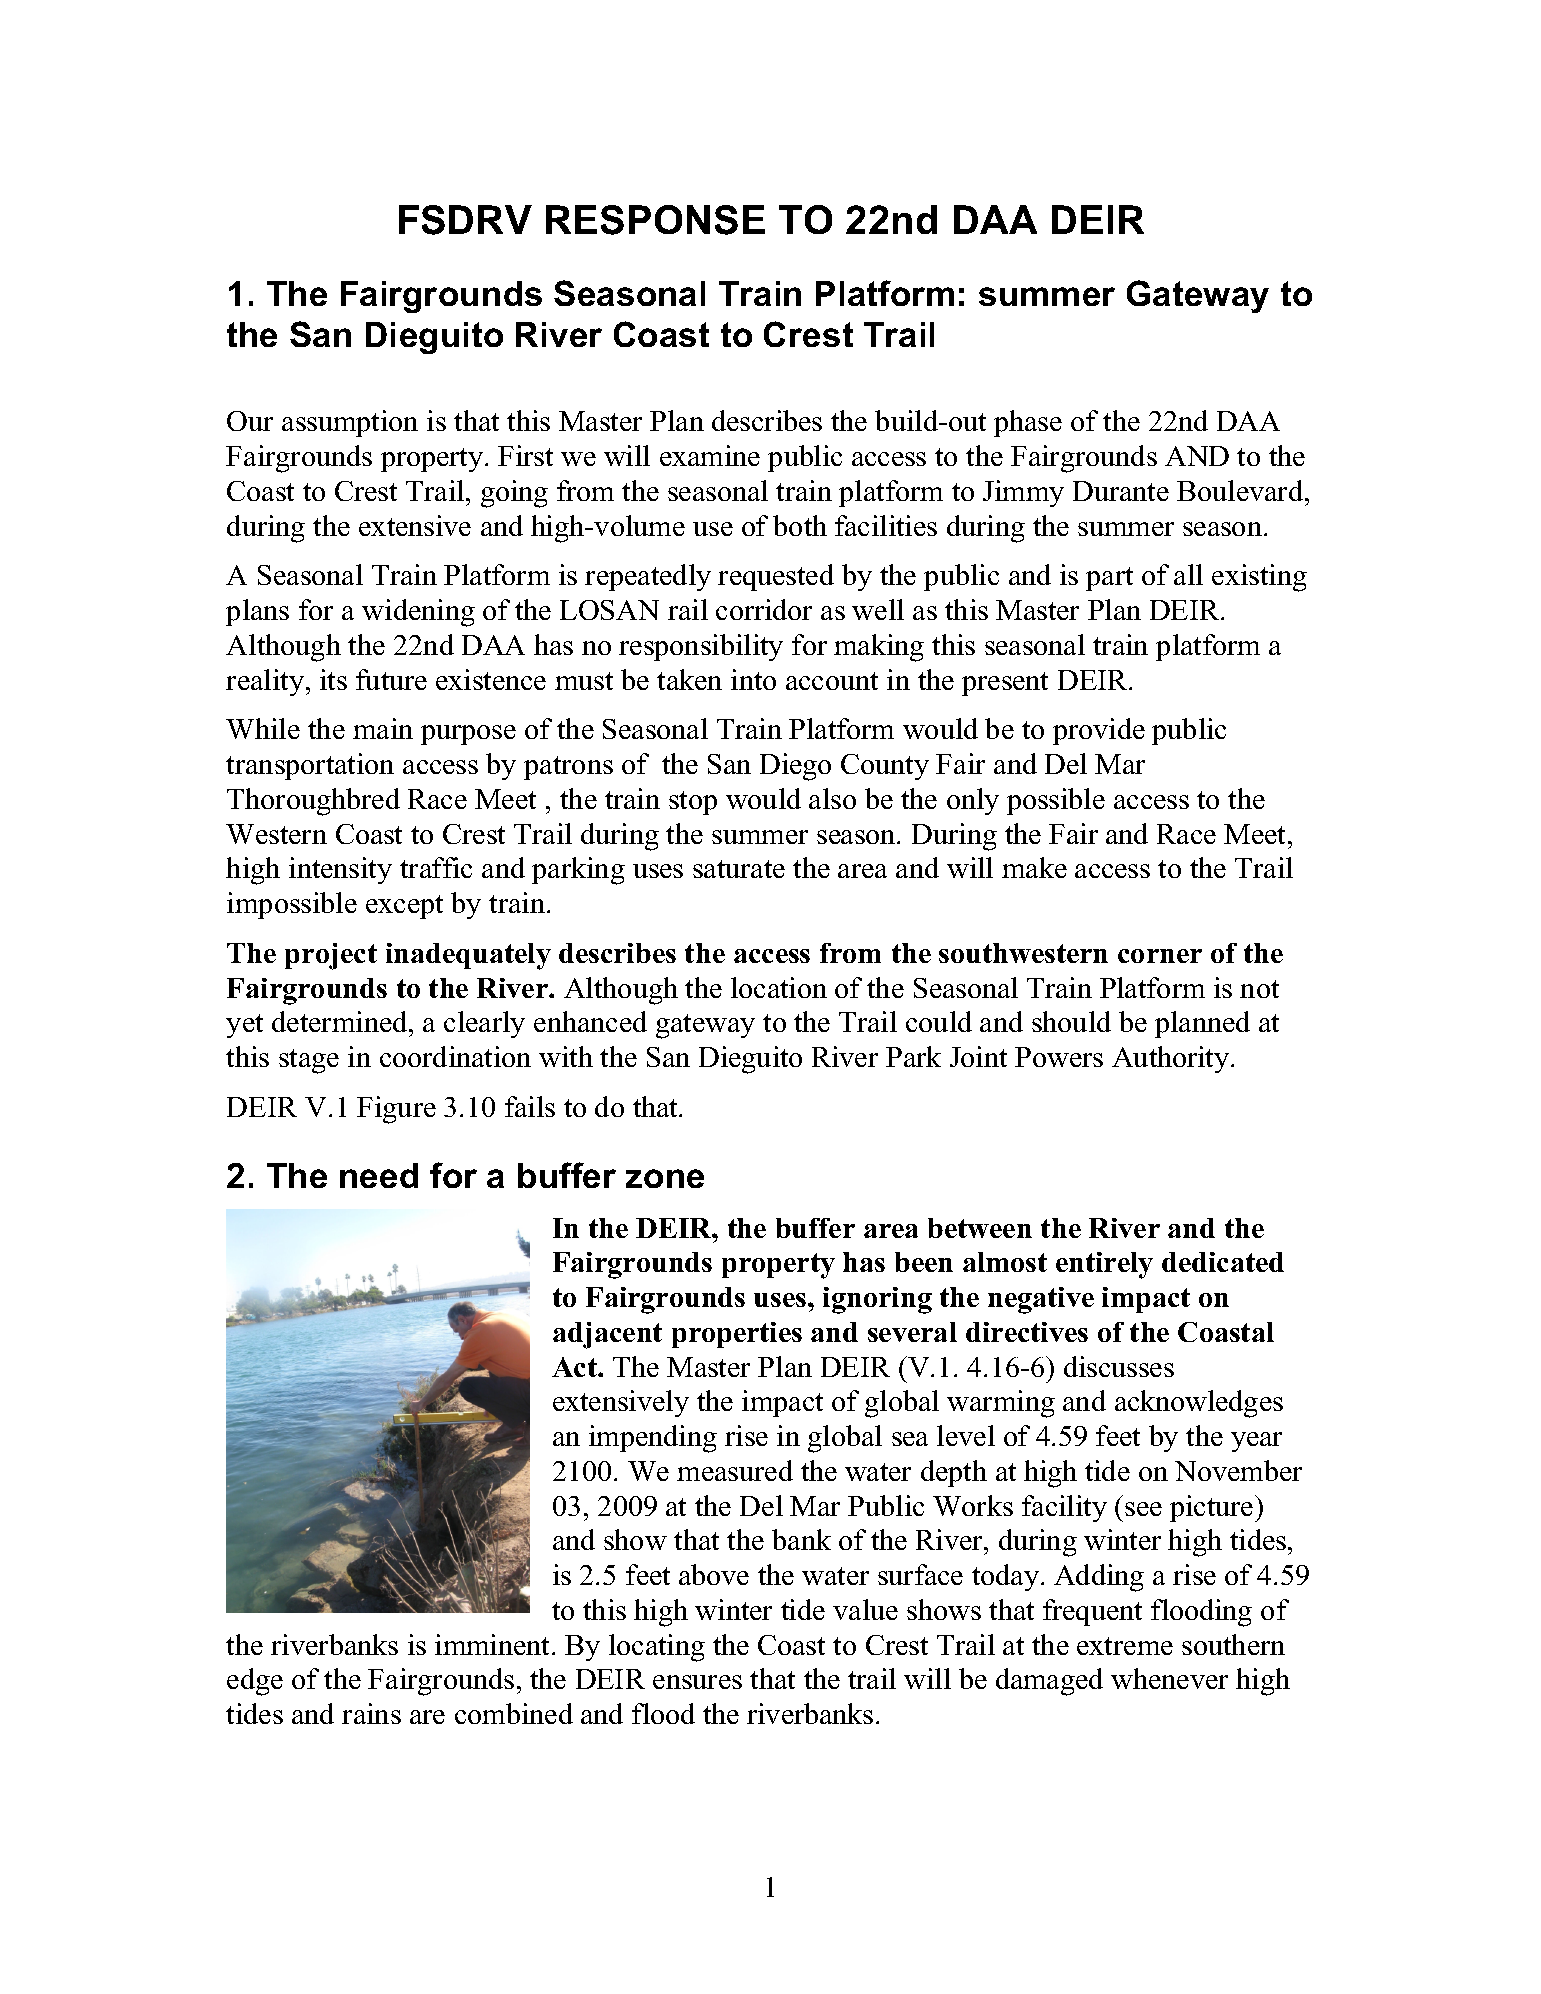 The image size is (1541, 1994). I want to click on assumption, so click(350, 423).
